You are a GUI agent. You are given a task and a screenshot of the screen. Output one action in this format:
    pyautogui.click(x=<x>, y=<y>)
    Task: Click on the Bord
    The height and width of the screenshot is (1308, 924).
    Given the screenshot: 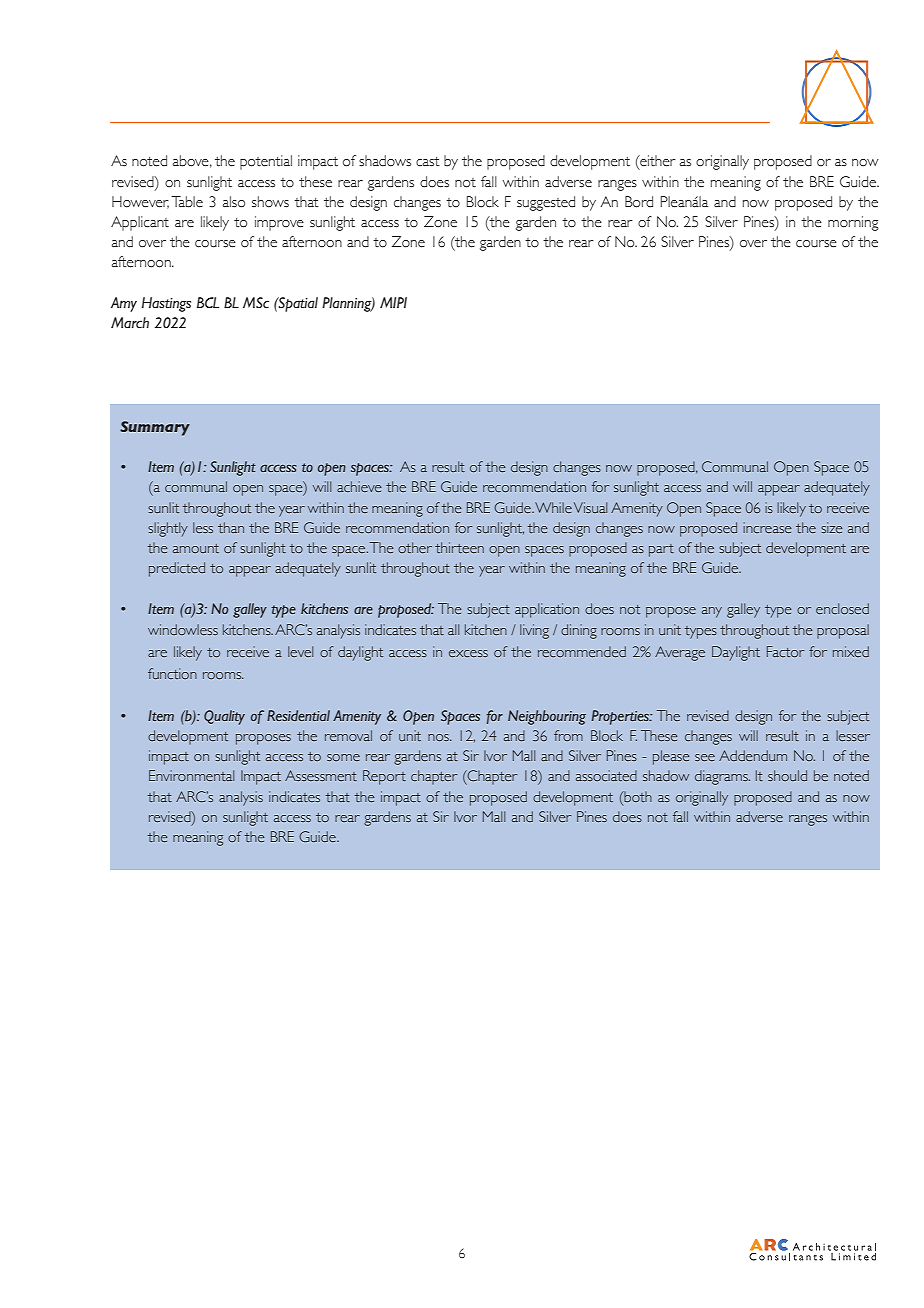 What is the action you would take?
    pyautogui.click(x=639, y=202)
